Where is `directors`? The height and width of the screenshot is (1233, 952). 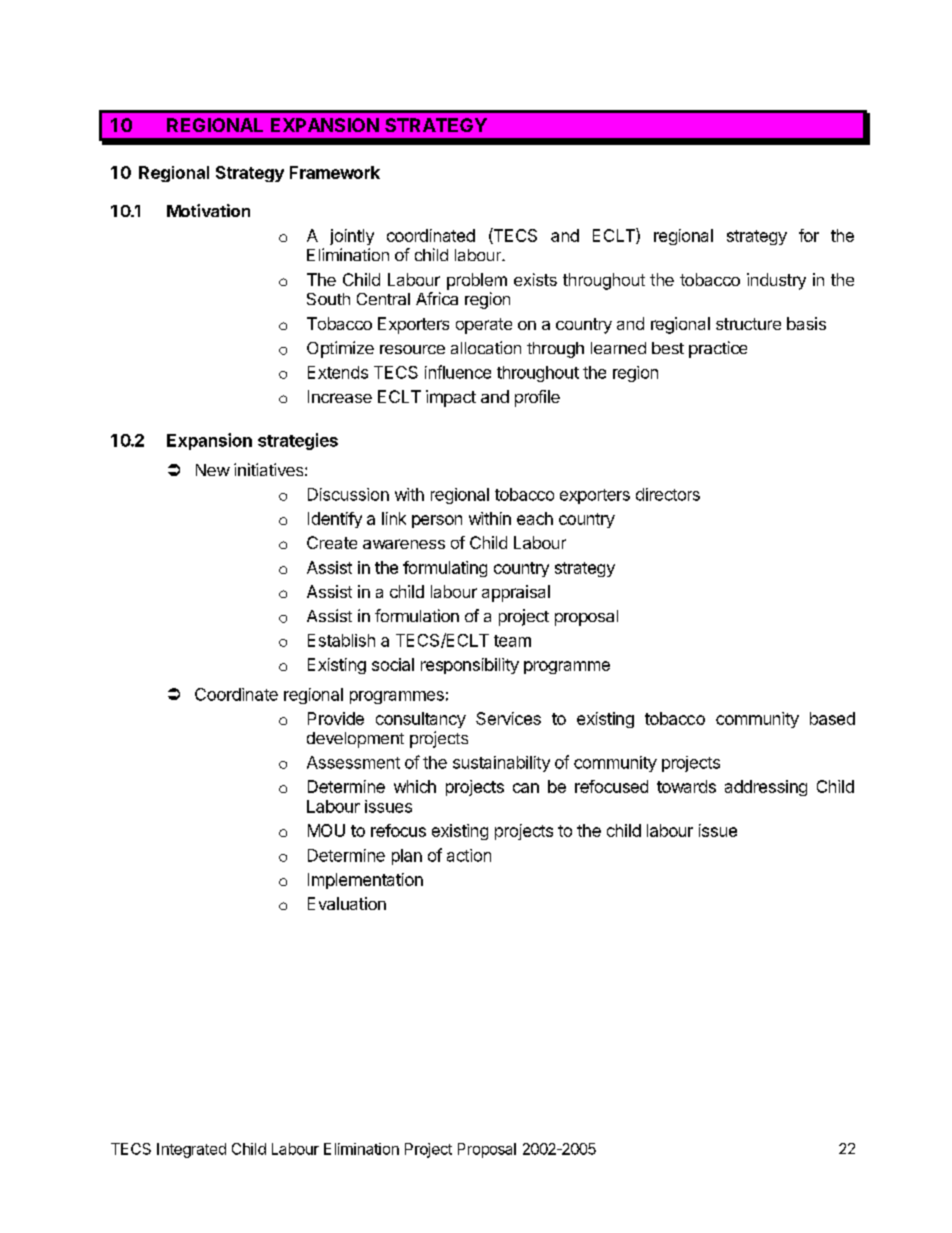 directors is located at coordinates (668, 494).
